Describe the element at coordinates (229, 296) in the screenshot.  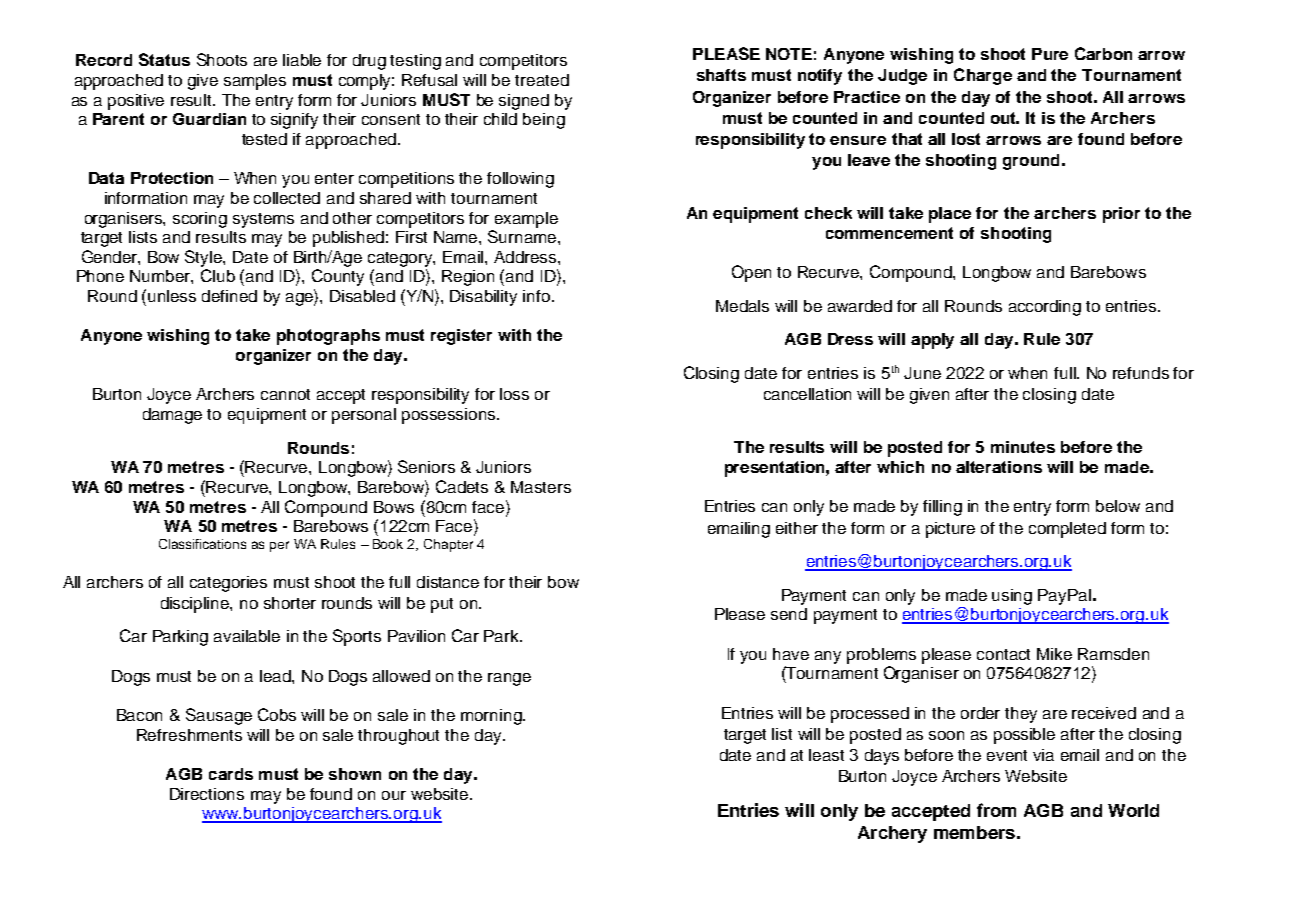
I see `defined` at that location.
